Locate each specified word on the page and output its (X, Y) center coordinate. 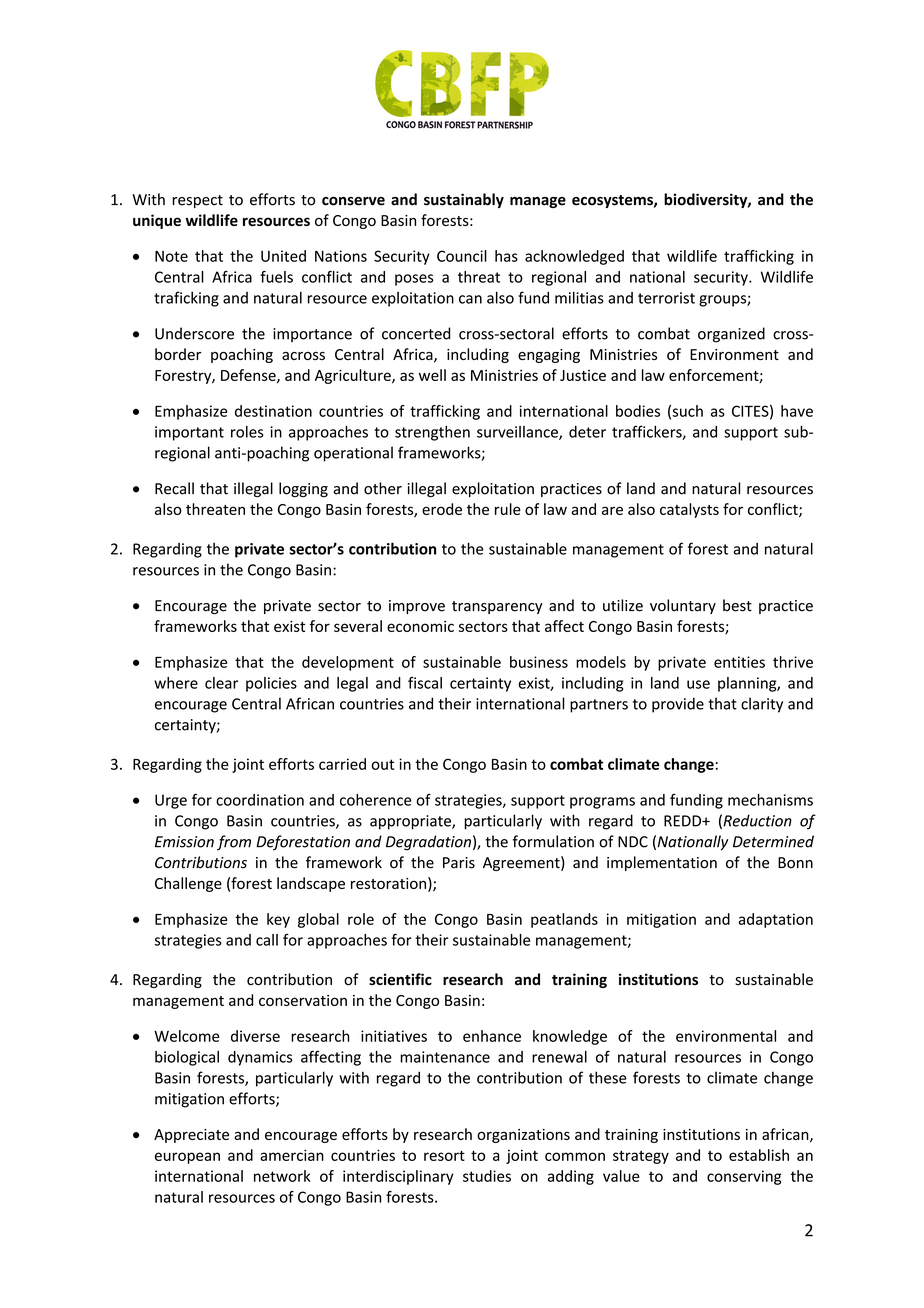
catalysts (689, 510)
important (189, 433)
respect (197, 201)
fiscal (425, 683)
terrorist (666, 298)
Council (462, 256)
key (278, 920)
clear (221, 683)
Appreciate (191, 1136)
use (698, 684)
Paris (459, 863)
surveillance (518, 433)
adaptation (776, 920)
